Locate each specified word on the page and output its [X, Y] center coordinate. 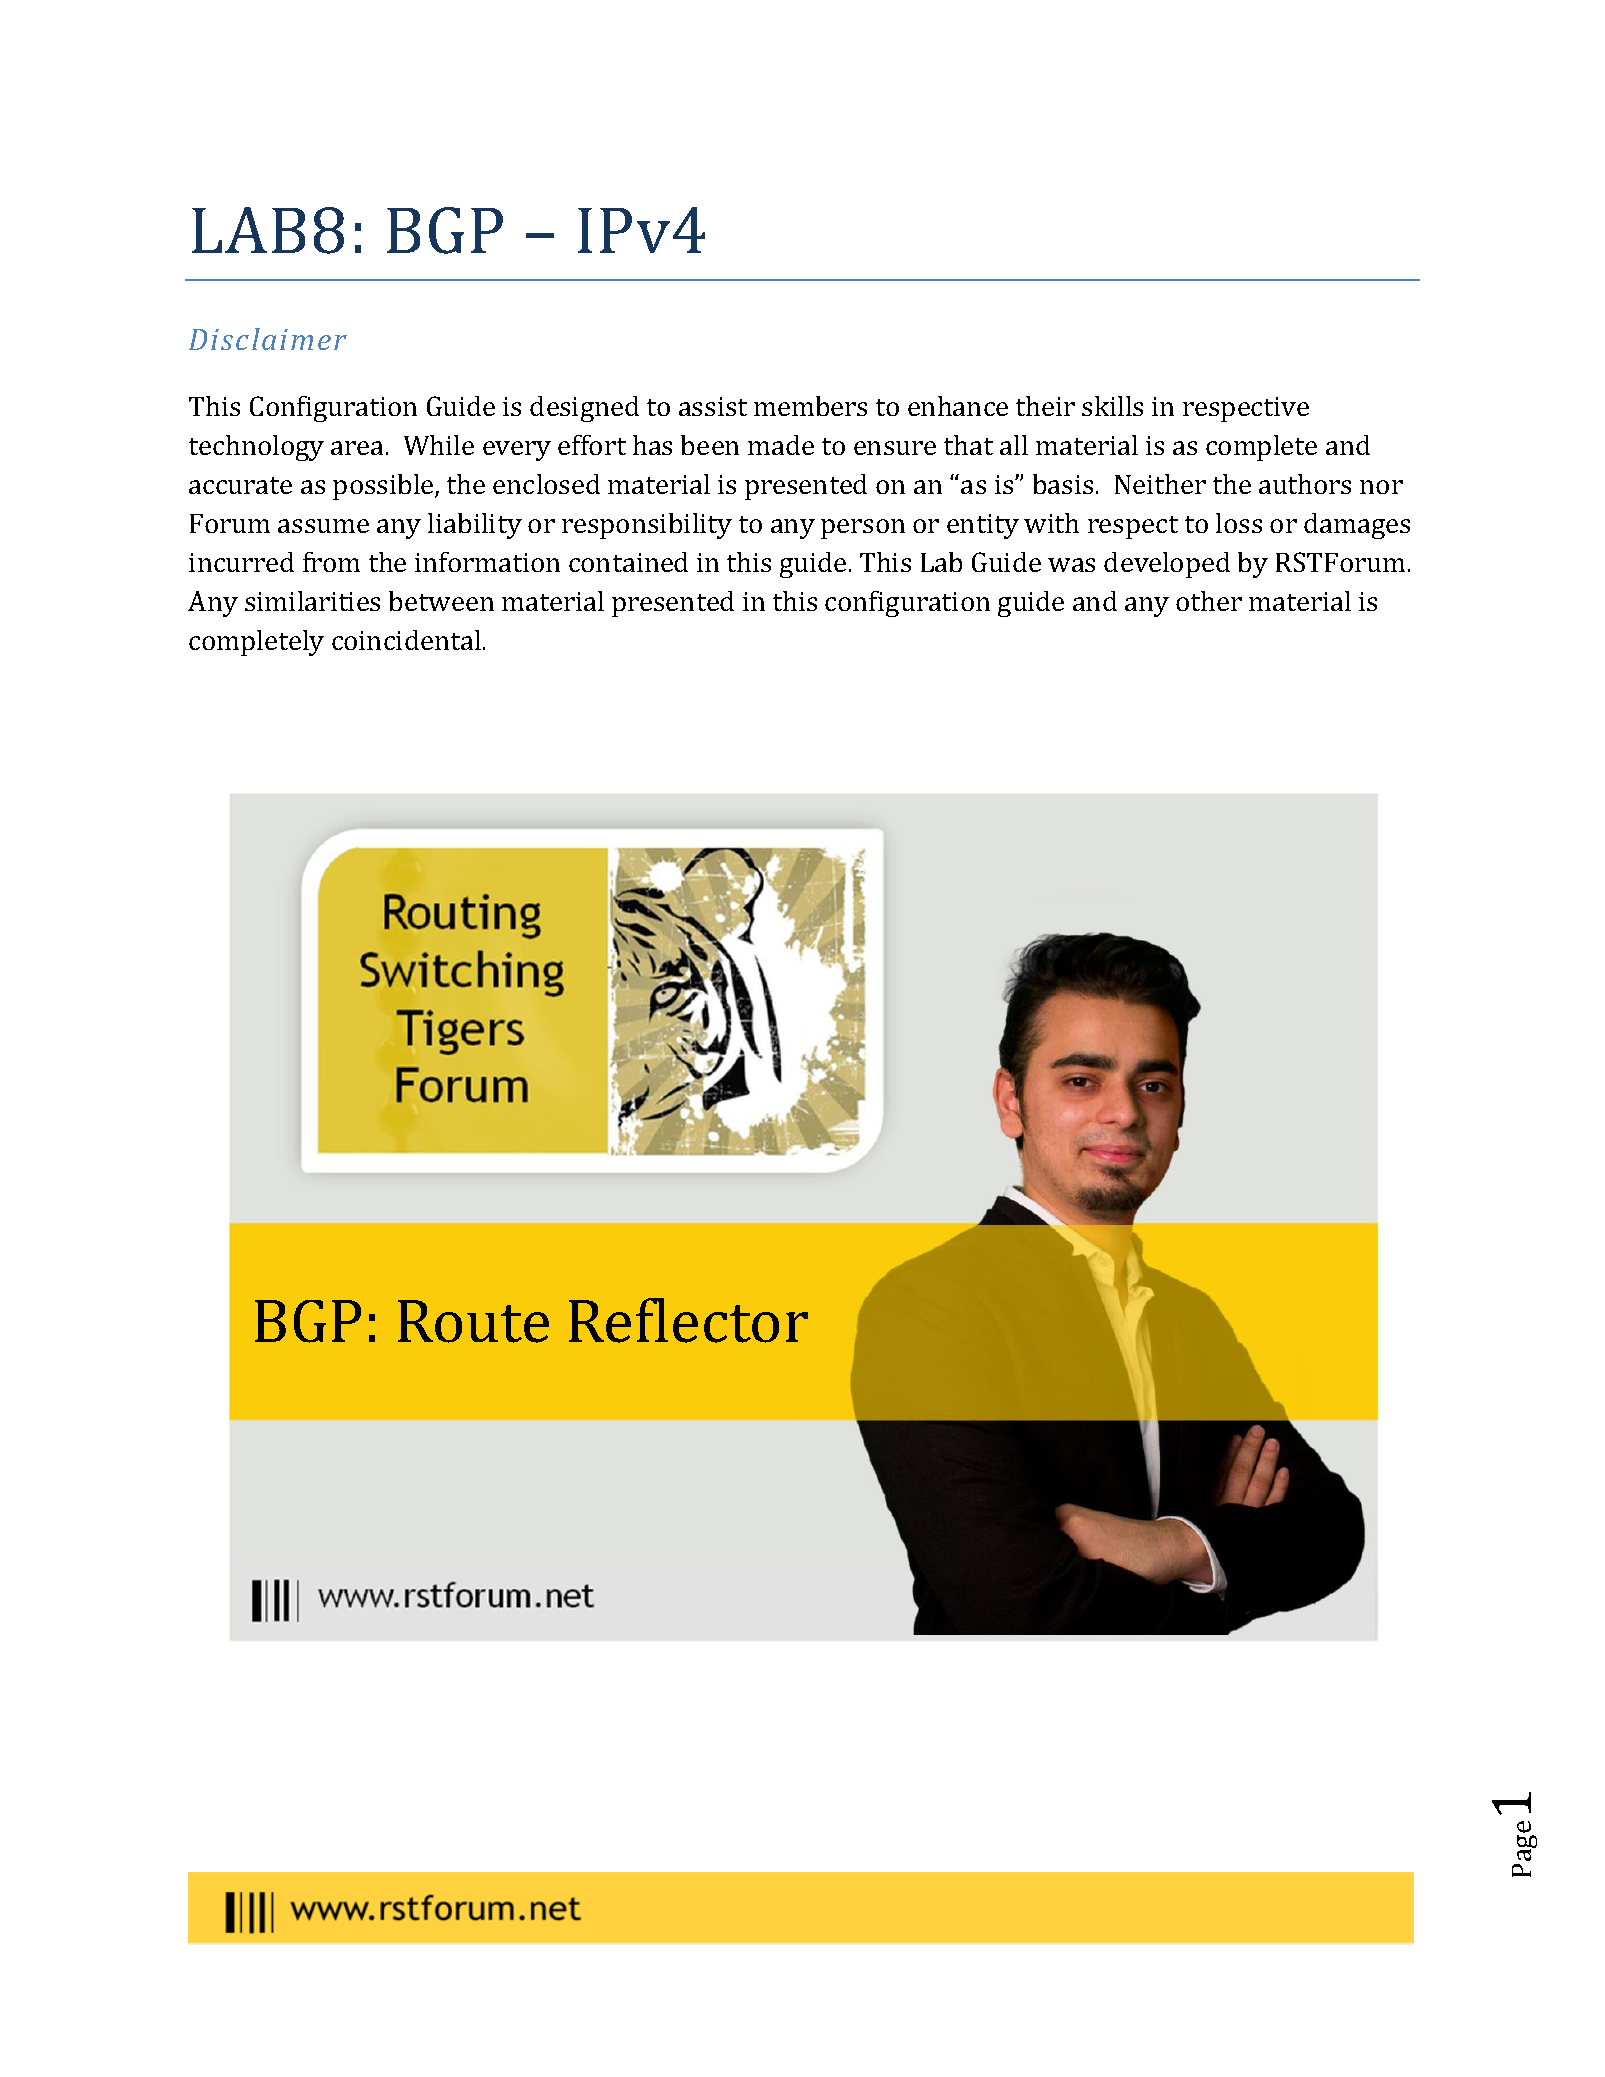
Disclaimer [268, 339]
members [810, 406]
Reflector [688, 1320]
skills [1112, 406]
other [1209, 601]
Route [473, 1321]
